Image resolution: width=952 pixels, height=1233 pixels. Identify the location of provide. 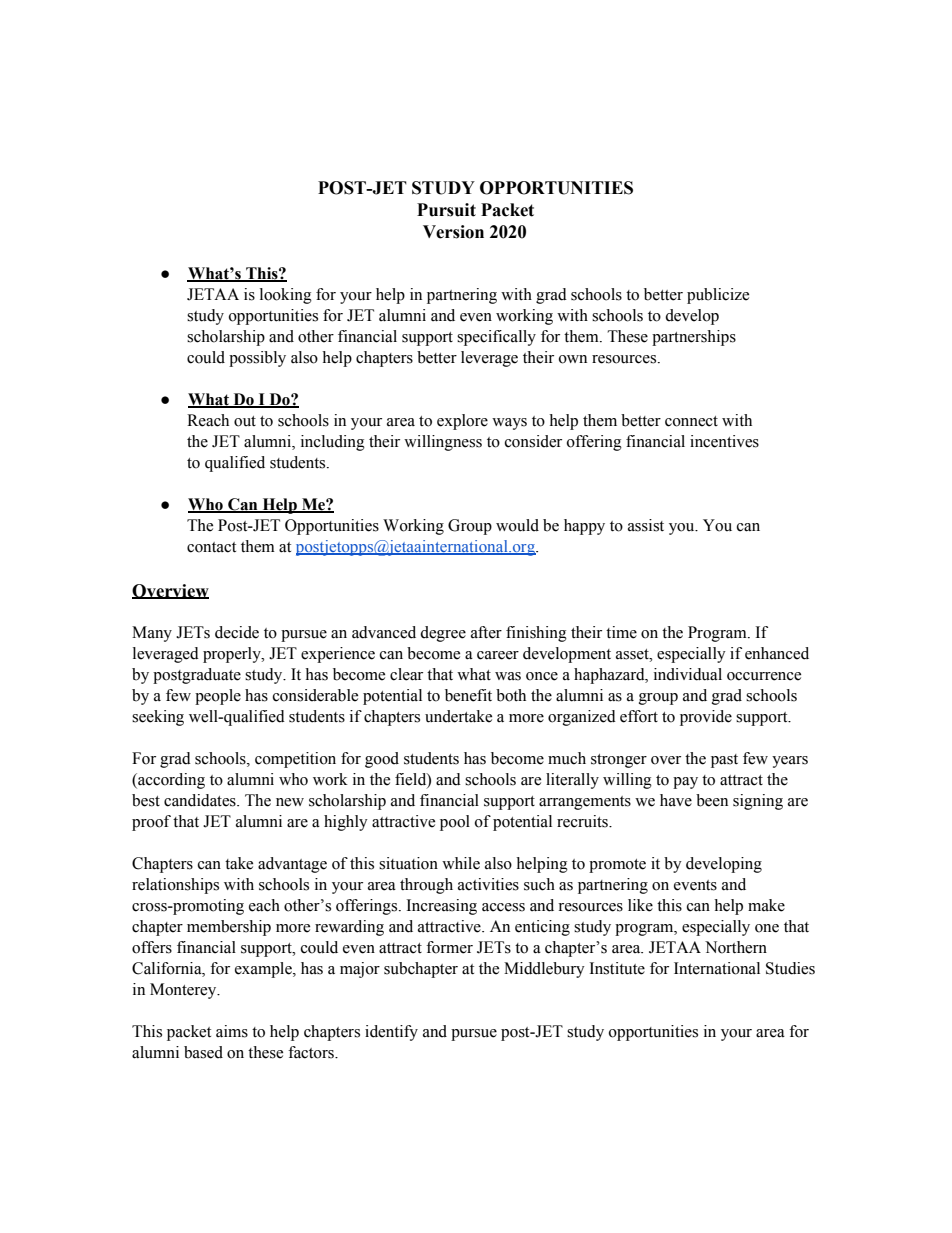
(706, 718).
